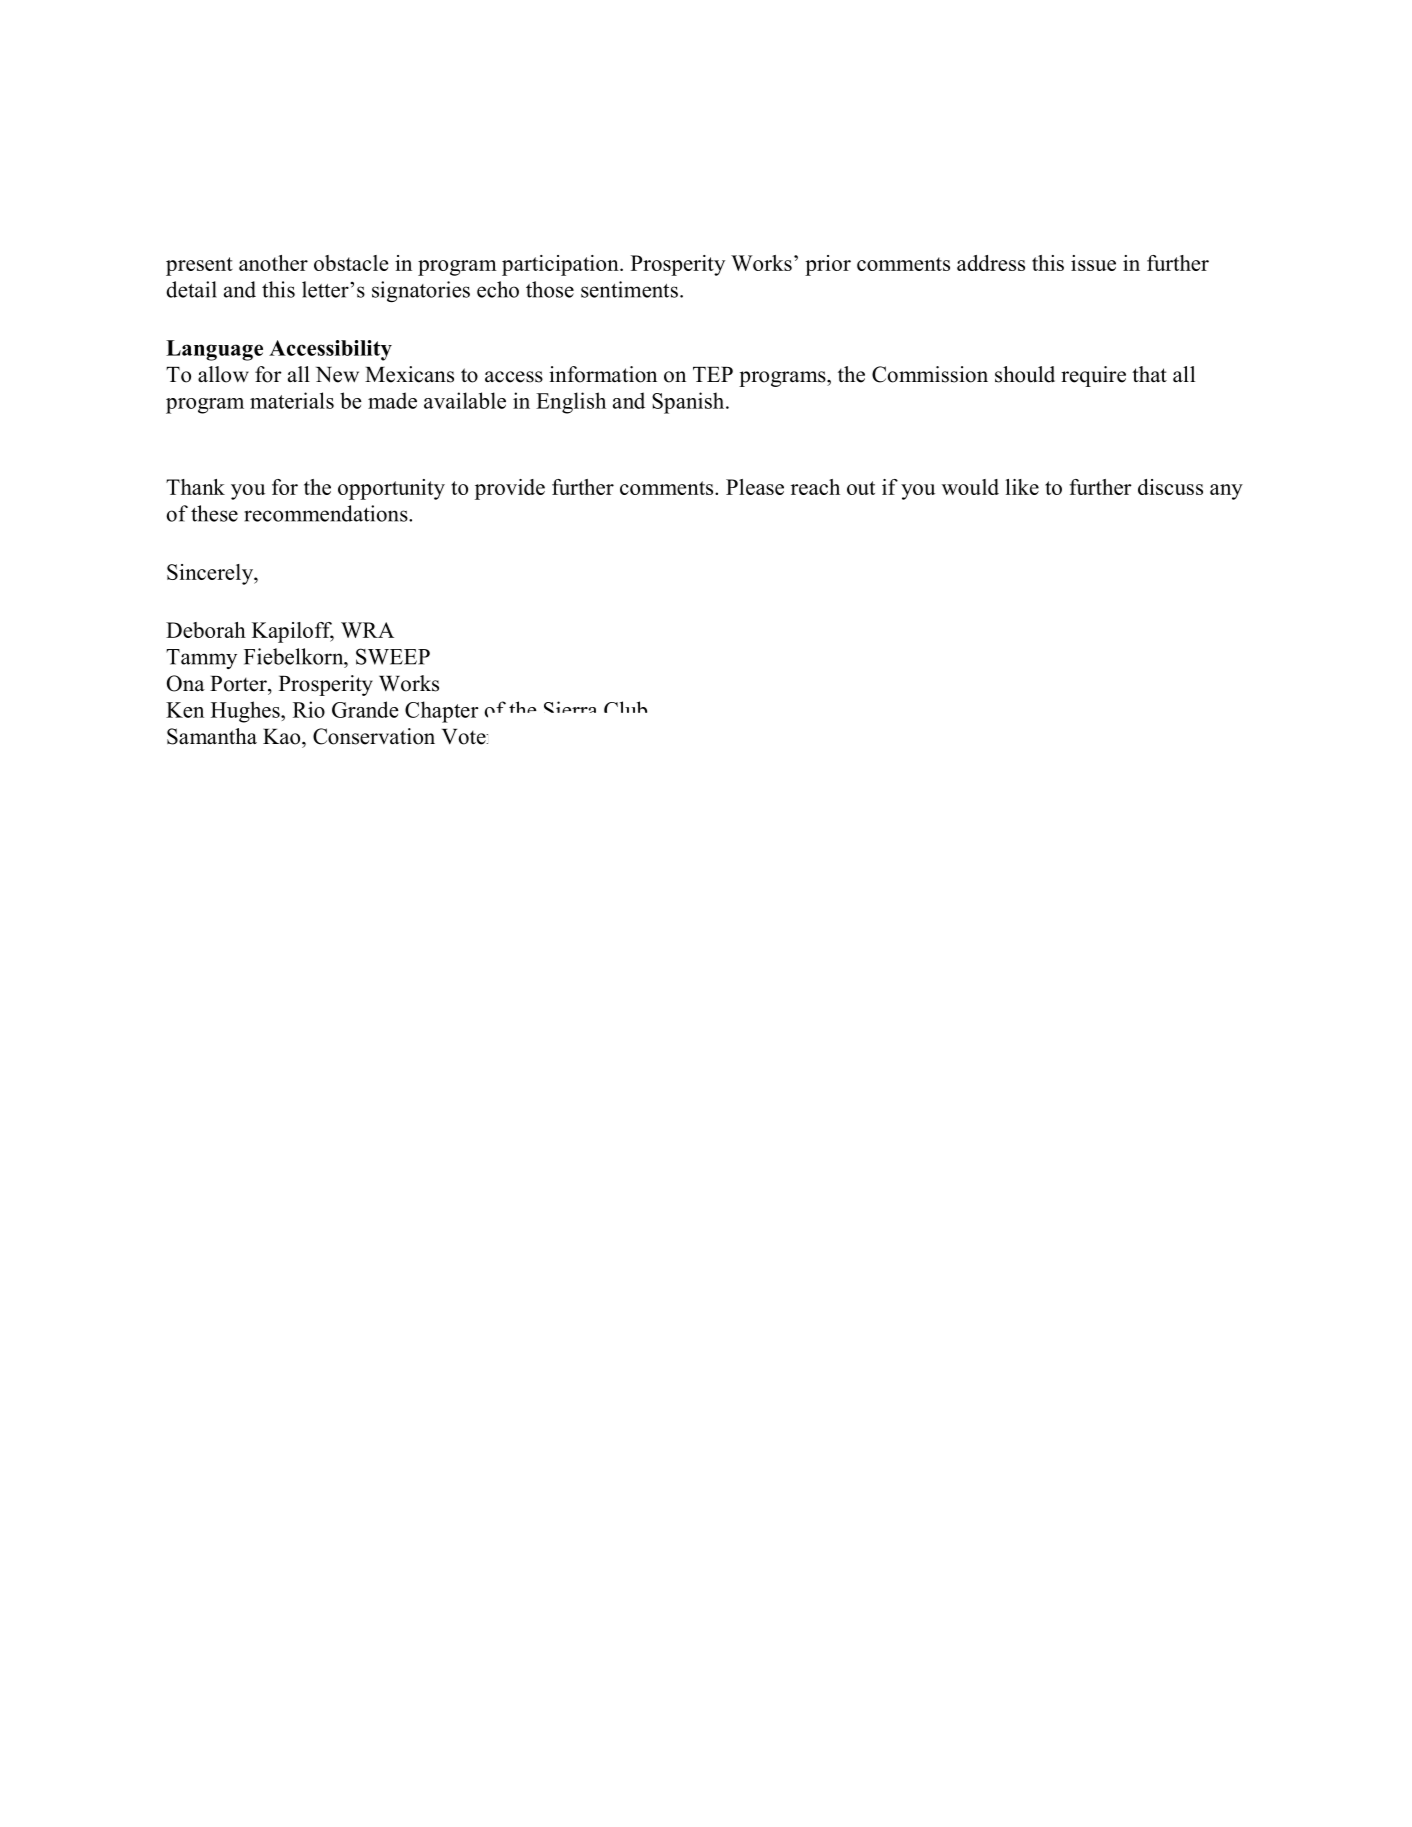 This screenshot has height=1827, width=1412. I want to click on materials, so click(292, 400).
